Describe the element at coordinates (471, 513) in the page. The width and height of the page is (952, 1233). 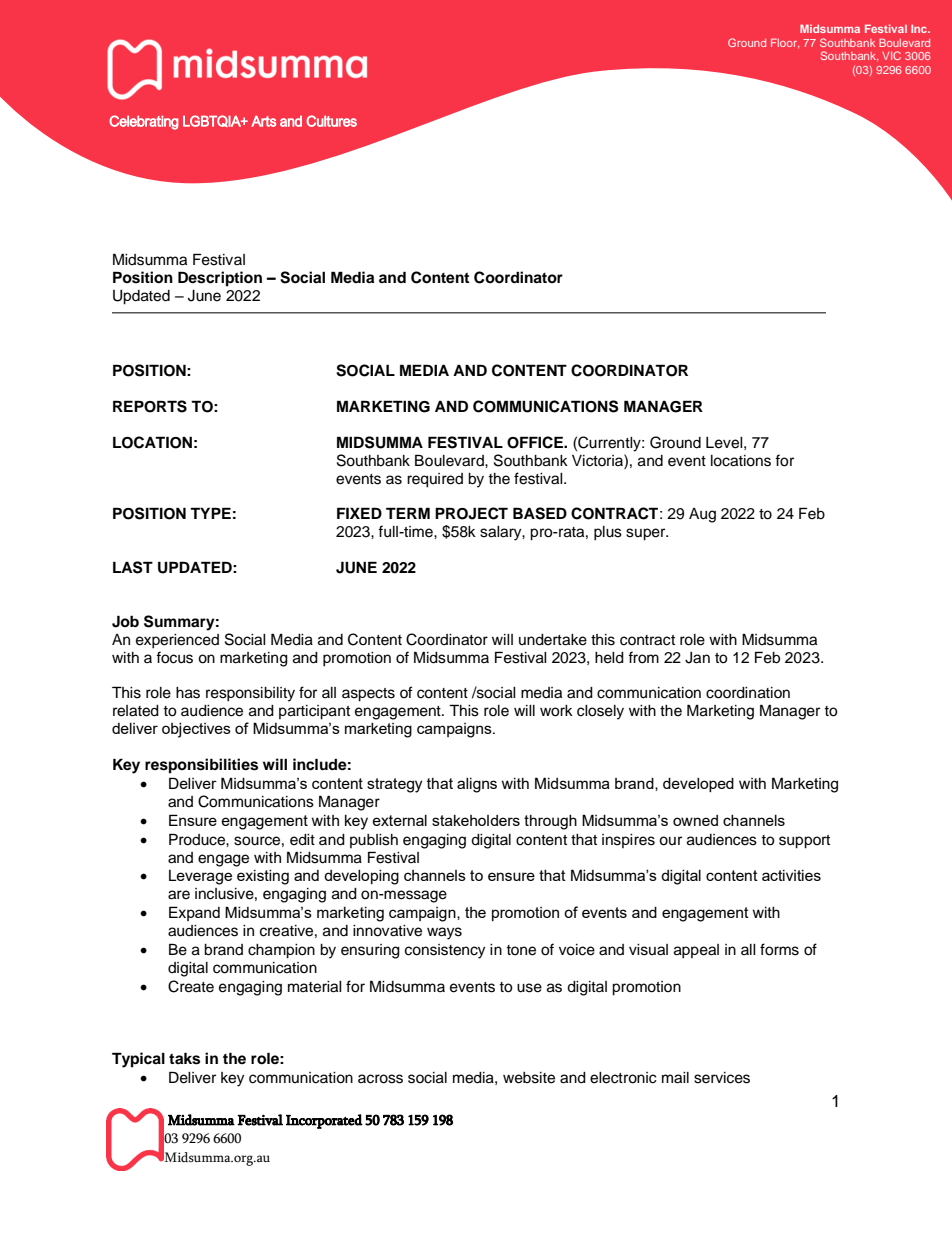
I see `PROJECT` at that location.
